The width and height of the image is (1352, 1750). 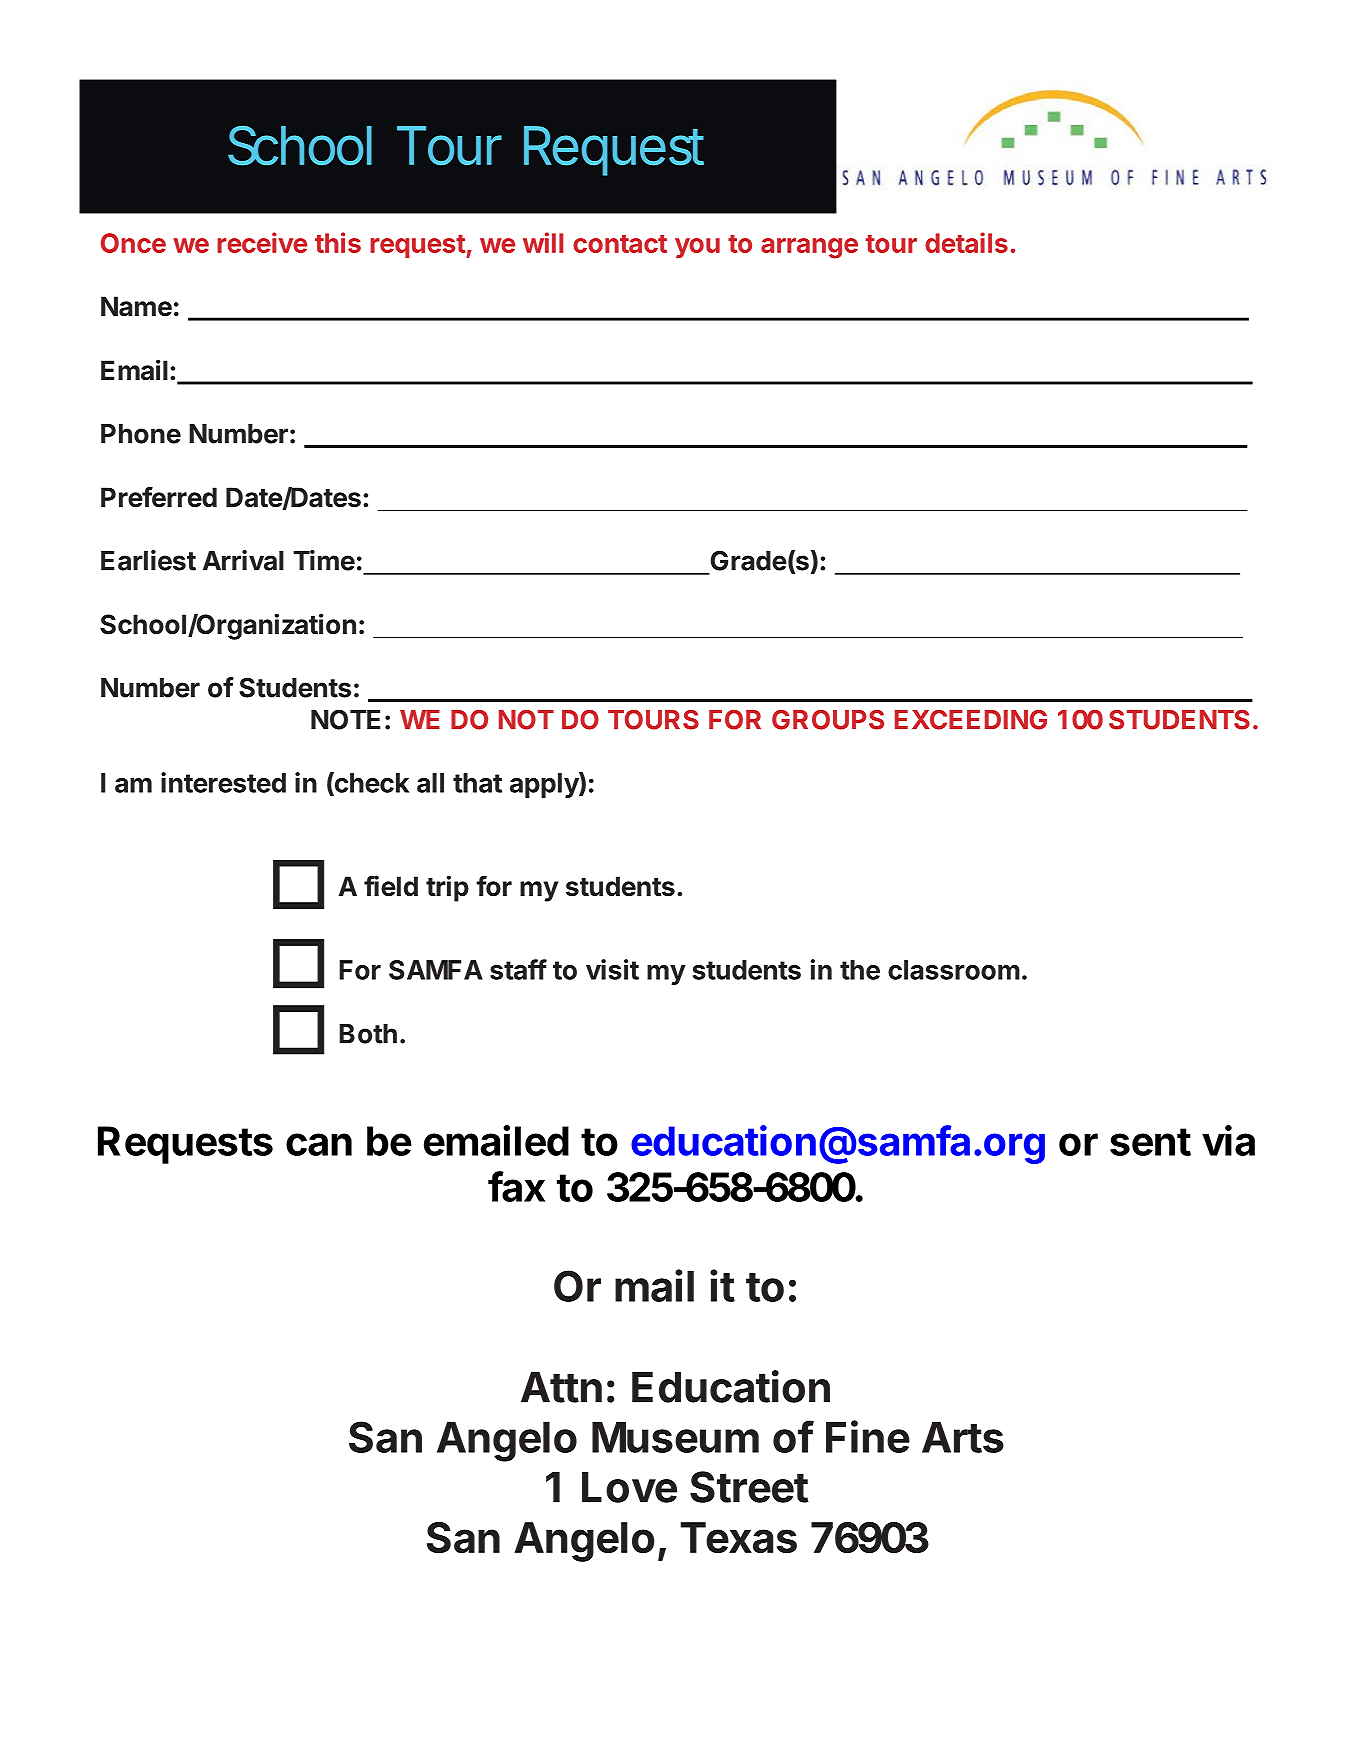 I want to click on Love, so click(x=629, y=1487).
